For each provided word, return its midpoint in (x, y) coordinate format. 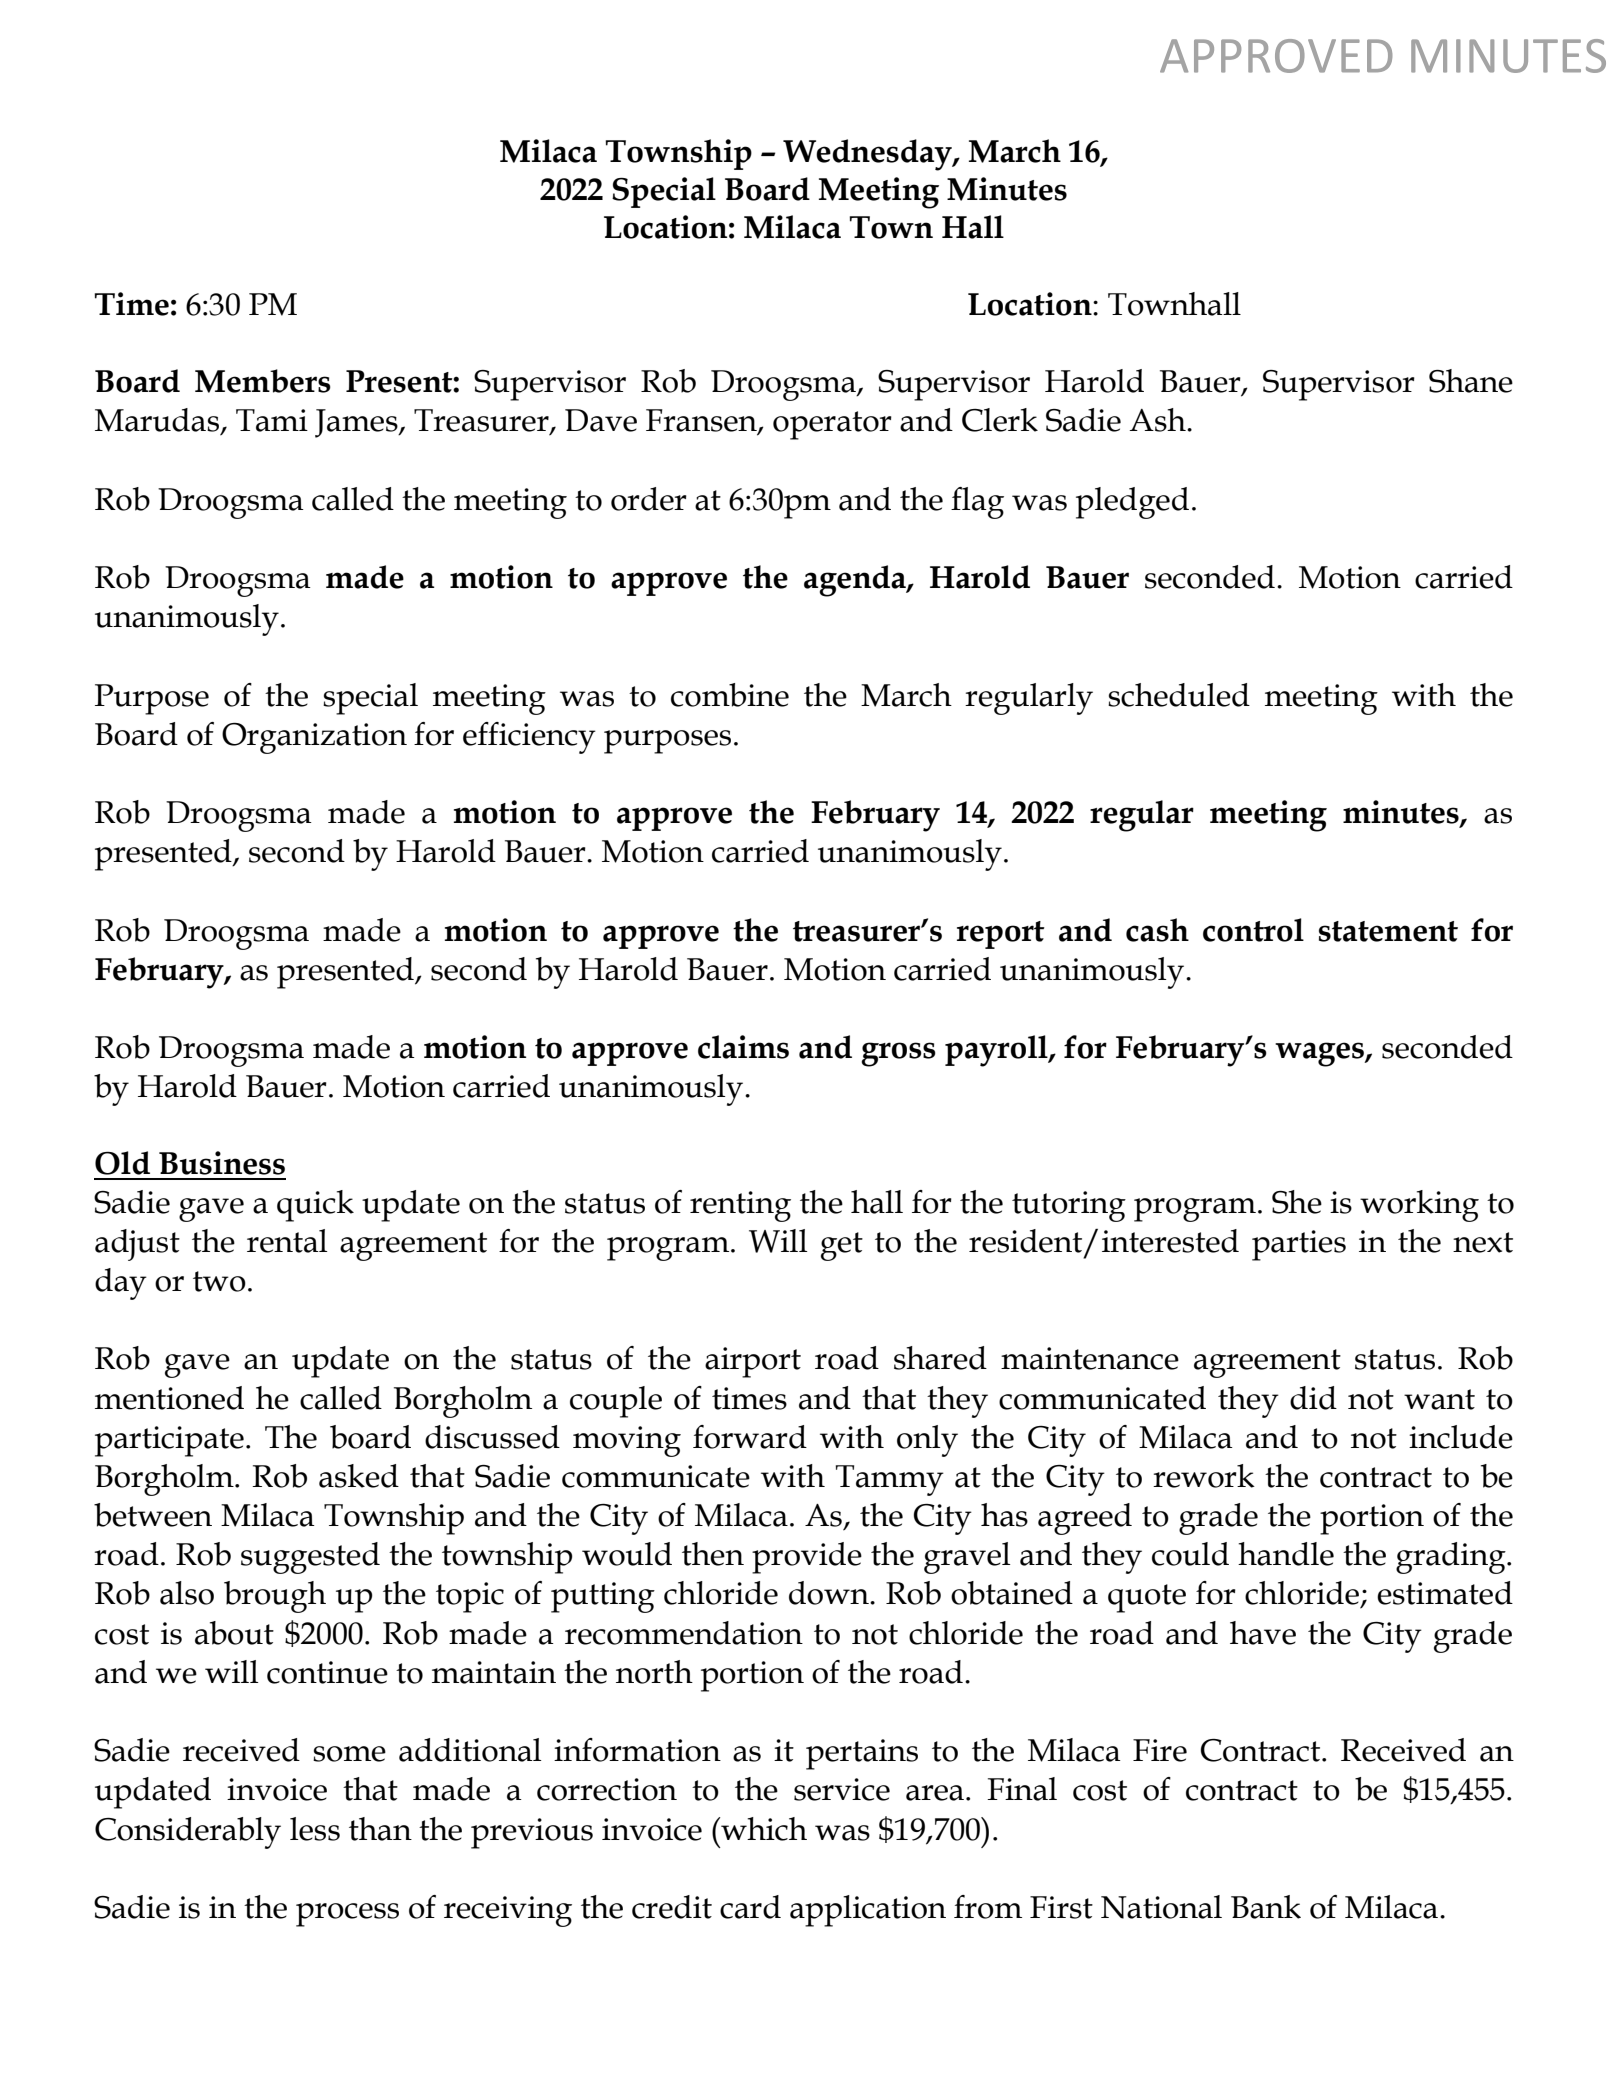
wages (1320, 1054)
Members (263, 381)
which (763, 1829)
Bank (1266, 1907)
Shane (1471, 381)
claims (743, 1047)
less (315, 1829)
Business (222, 1163)
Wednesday (868, 155)
